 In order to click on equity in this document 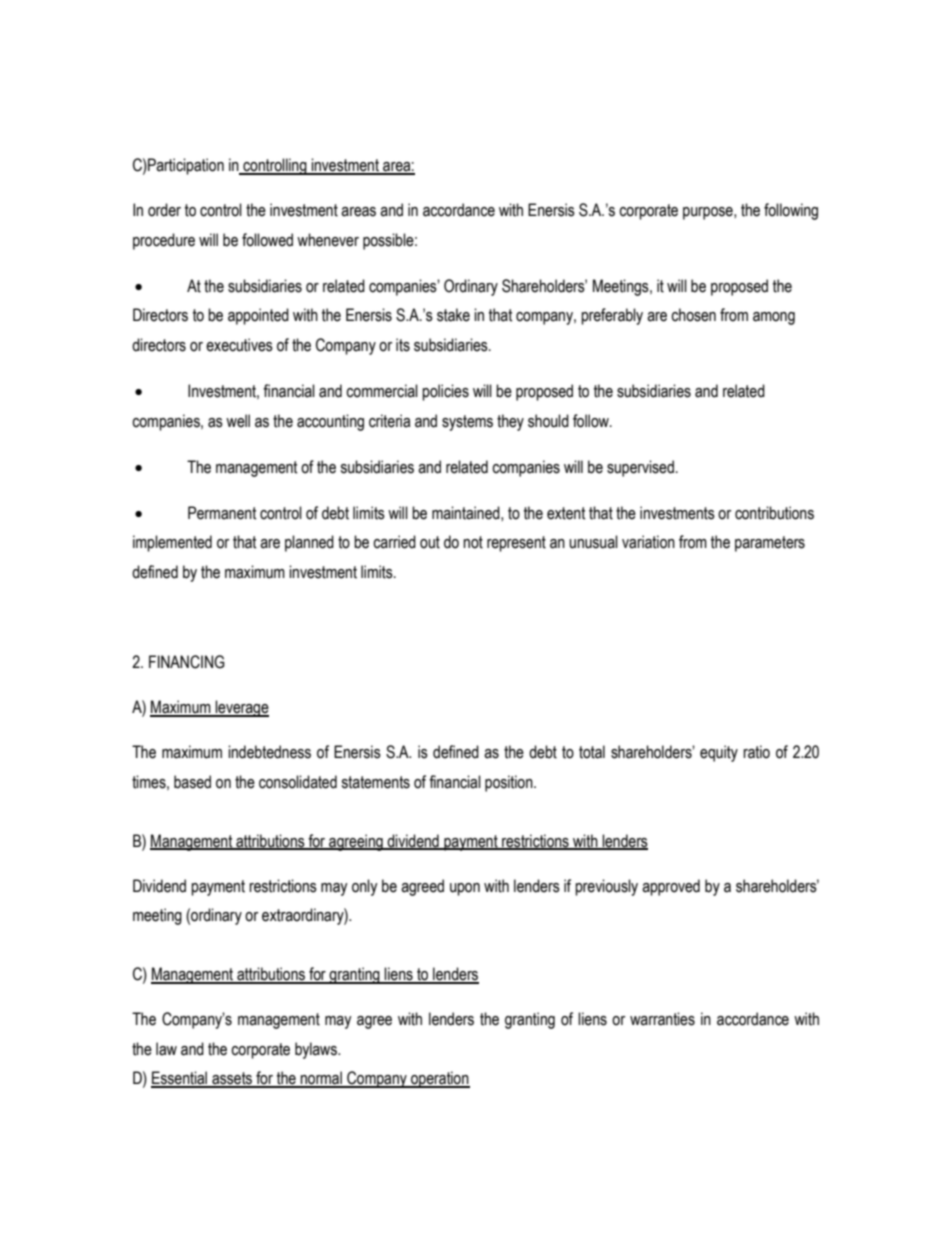, I will do `click(719, 753)`.
